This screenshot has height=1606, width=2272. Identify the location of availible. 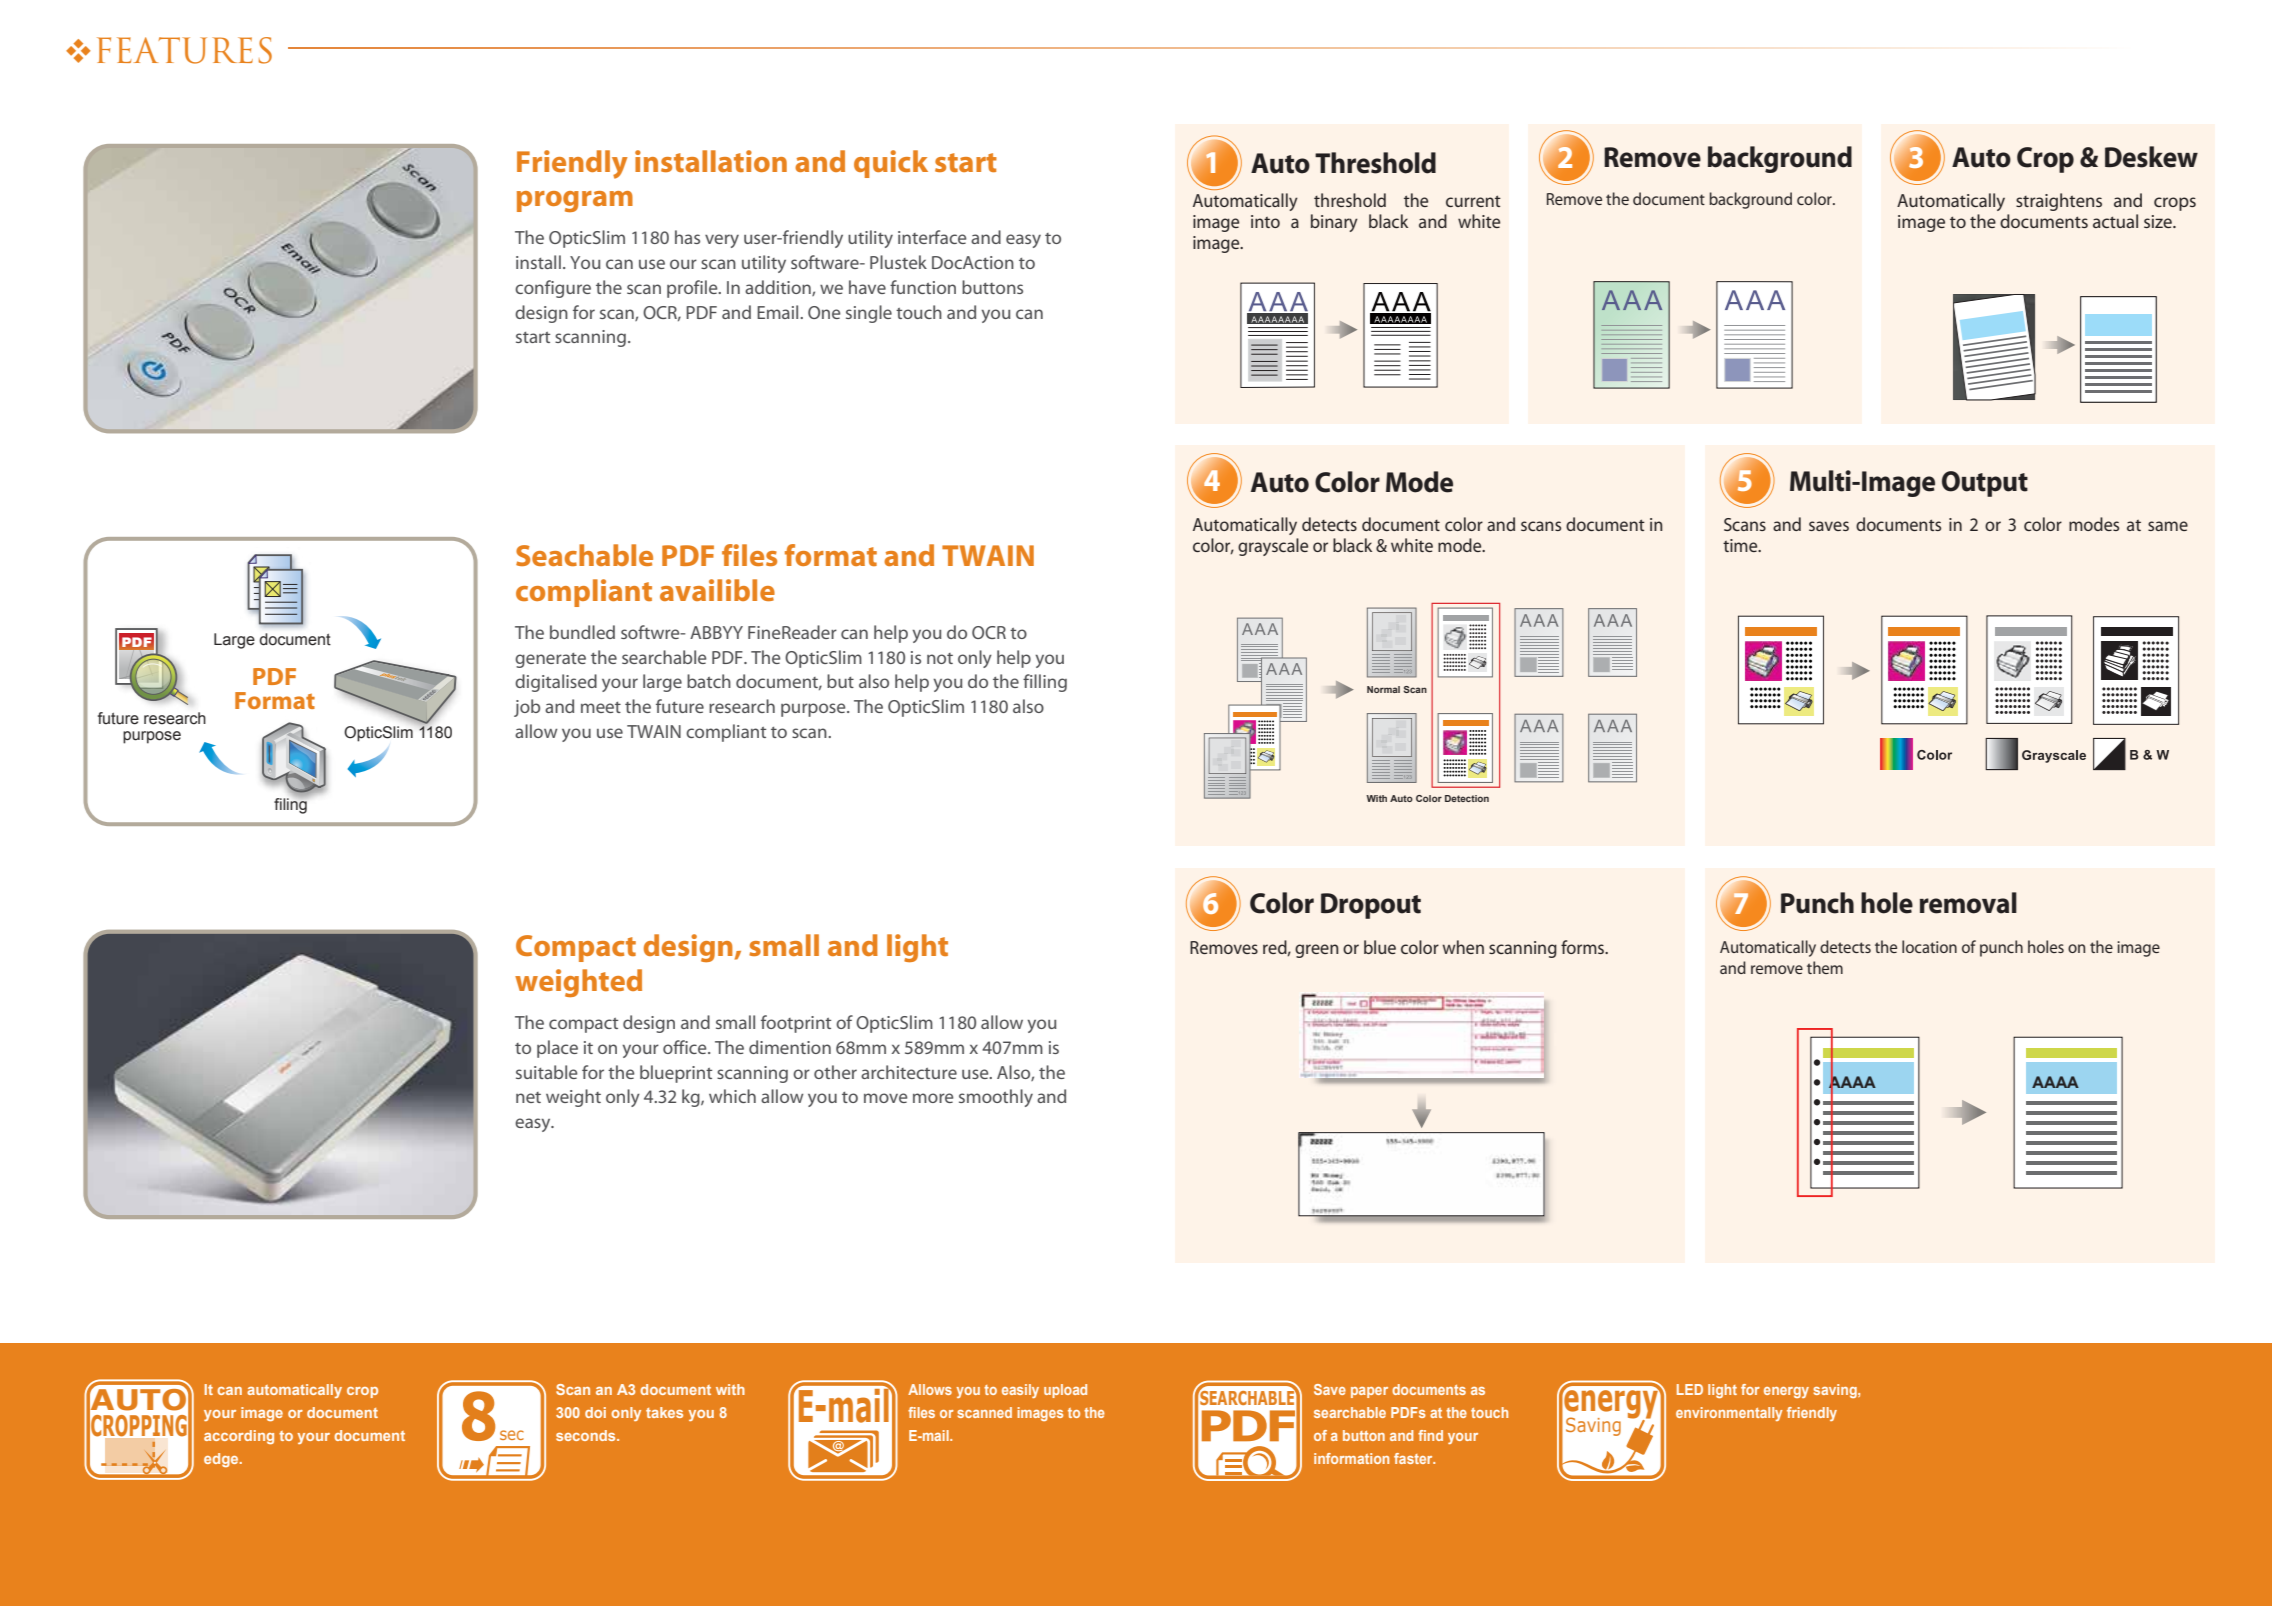
(717, 590).
